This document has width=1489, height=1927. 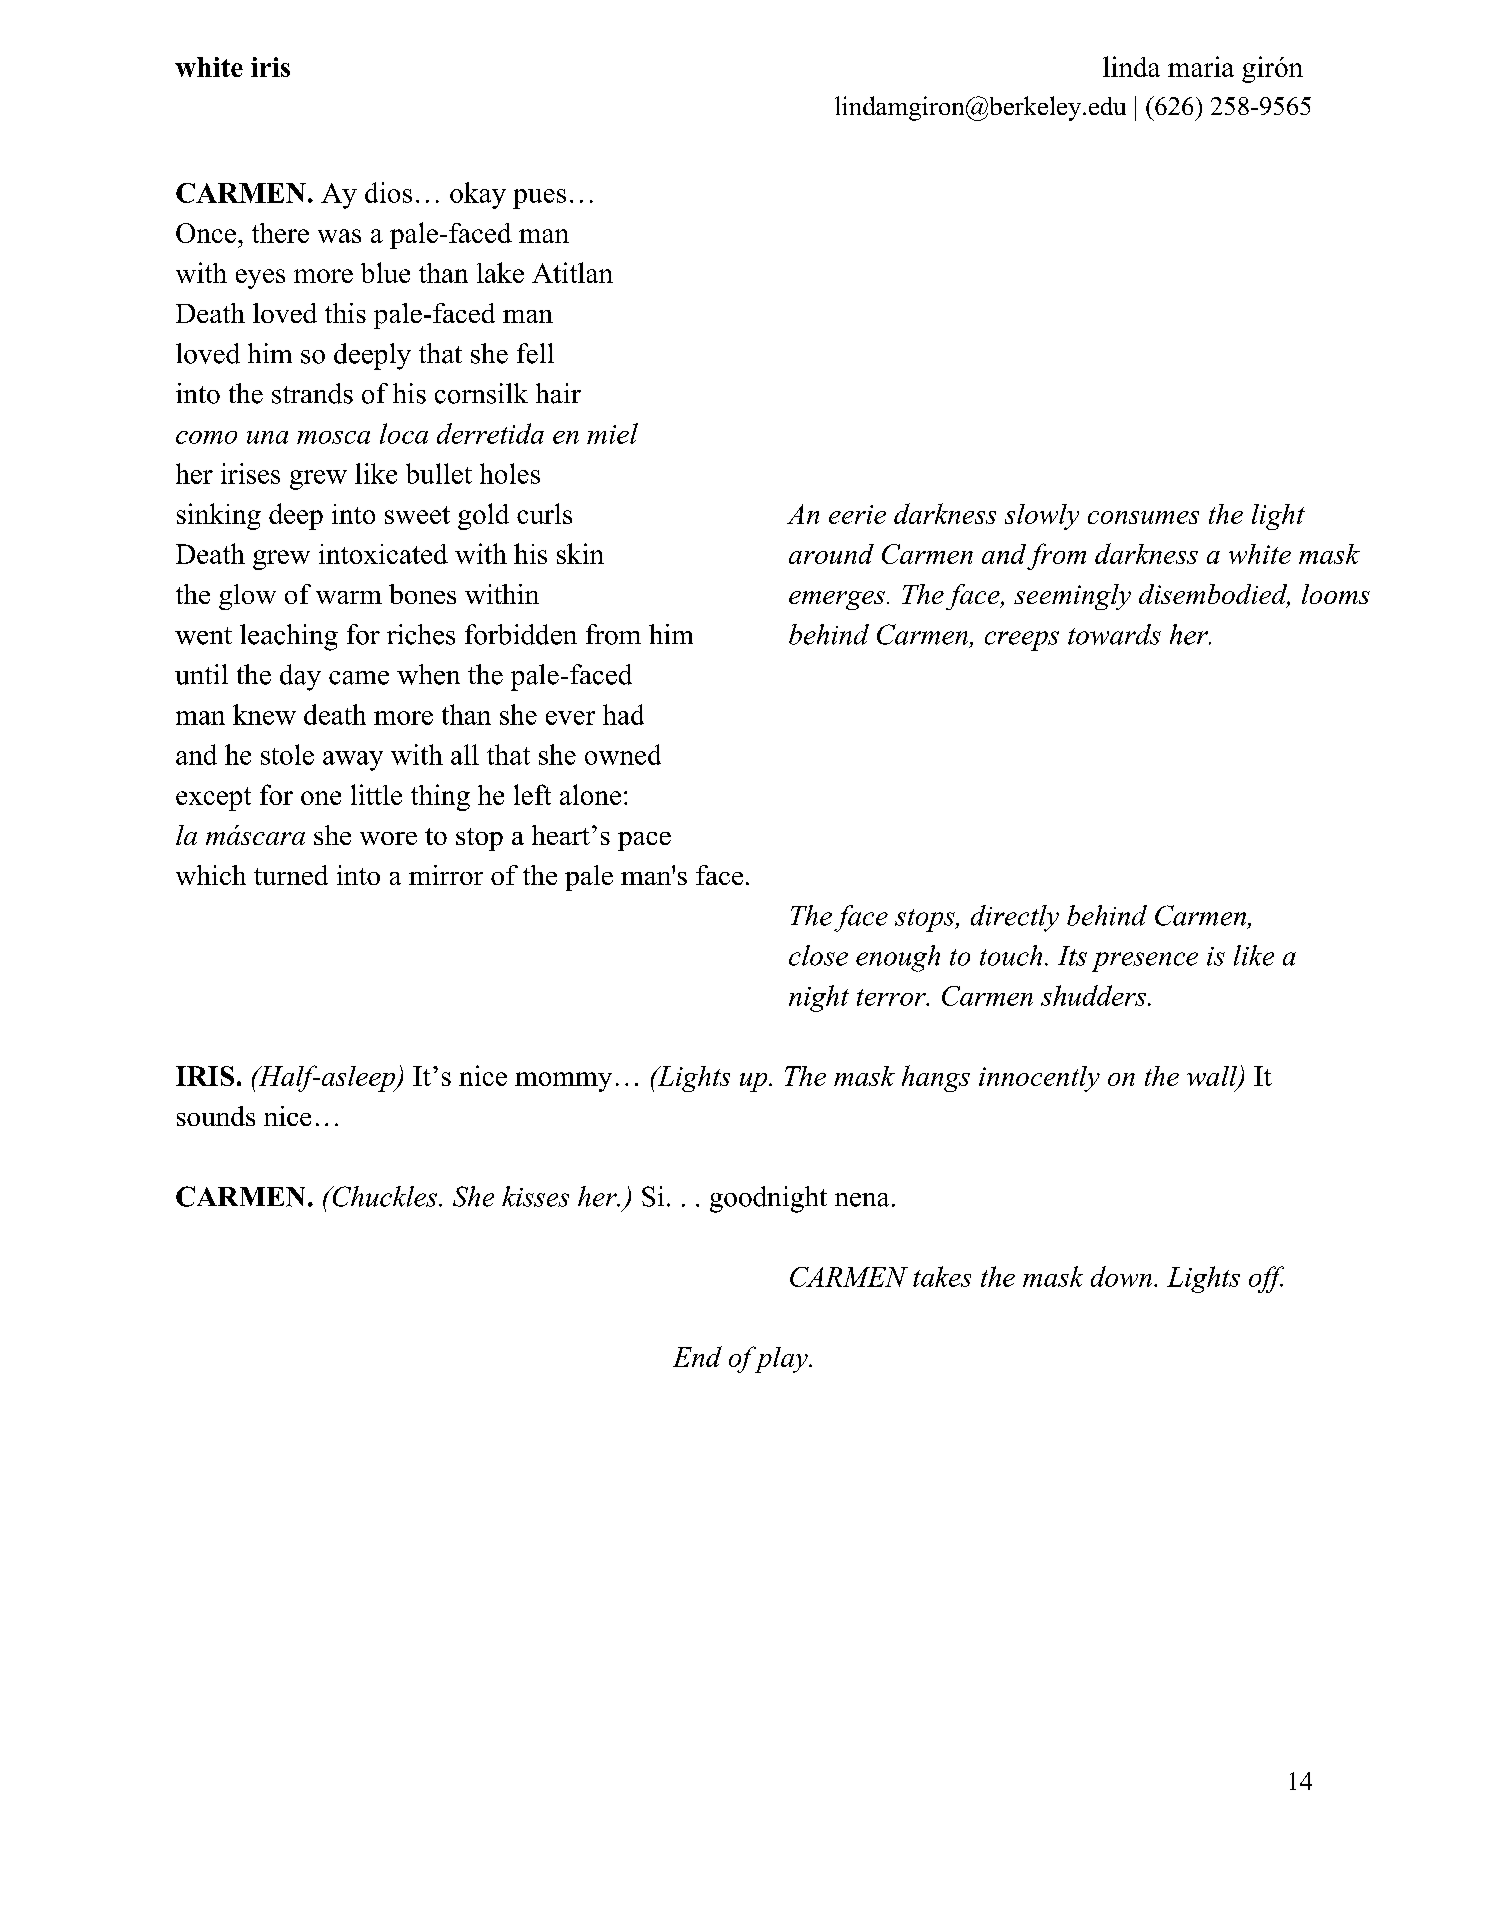 What do you see at coordinates (936, 1078) in the document?
I see `hangs` at bounding box center [936, 1078].
